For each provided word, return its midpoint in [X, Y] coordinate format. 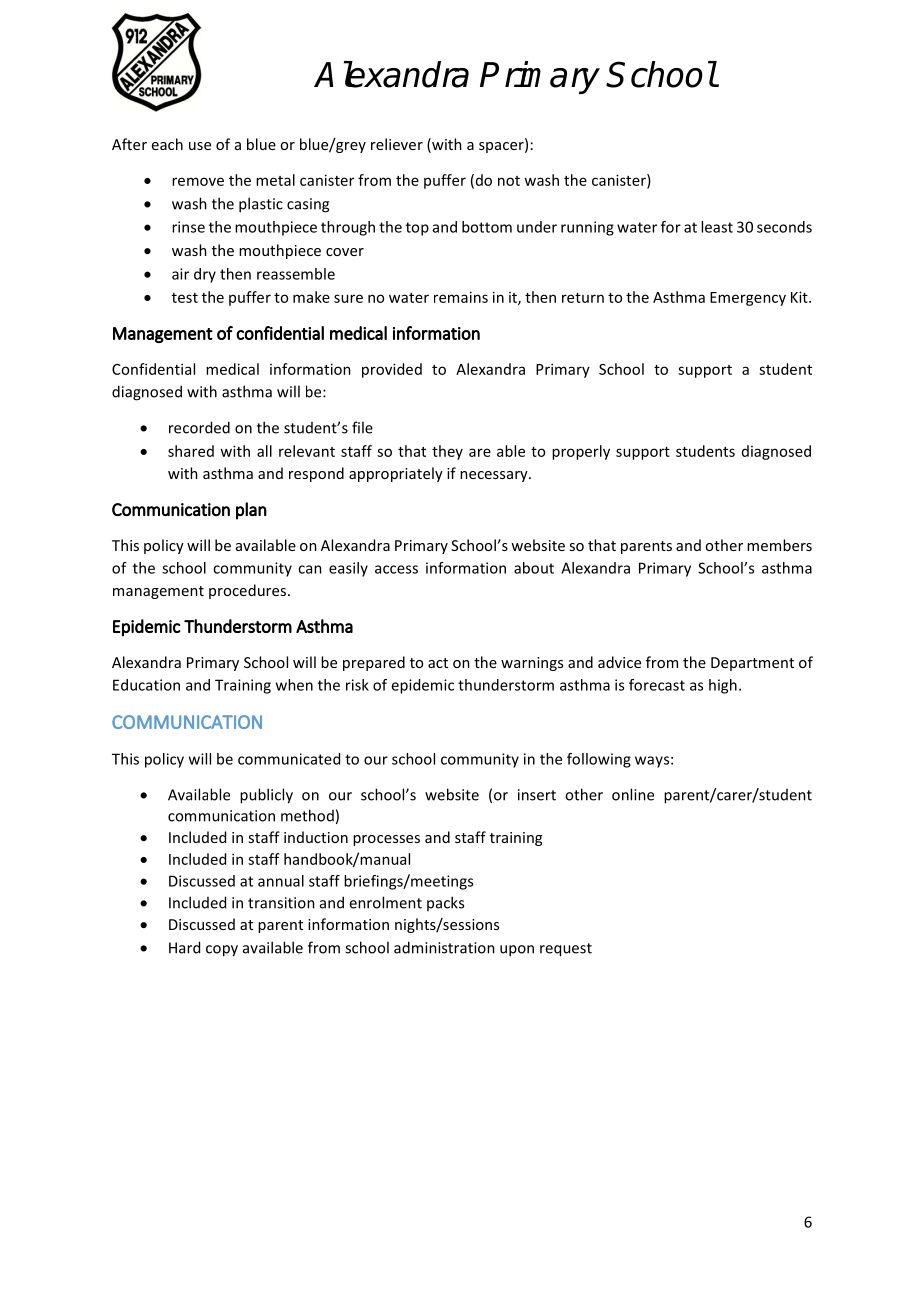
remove [198, 181]
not [509, 181]
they [447, 452]
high [723, 686]
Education [146, 685]
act [438, 663]
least [717, 227]
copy [222, 951]
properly [581, 452]
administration [444, 947]
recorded [199, 427]
